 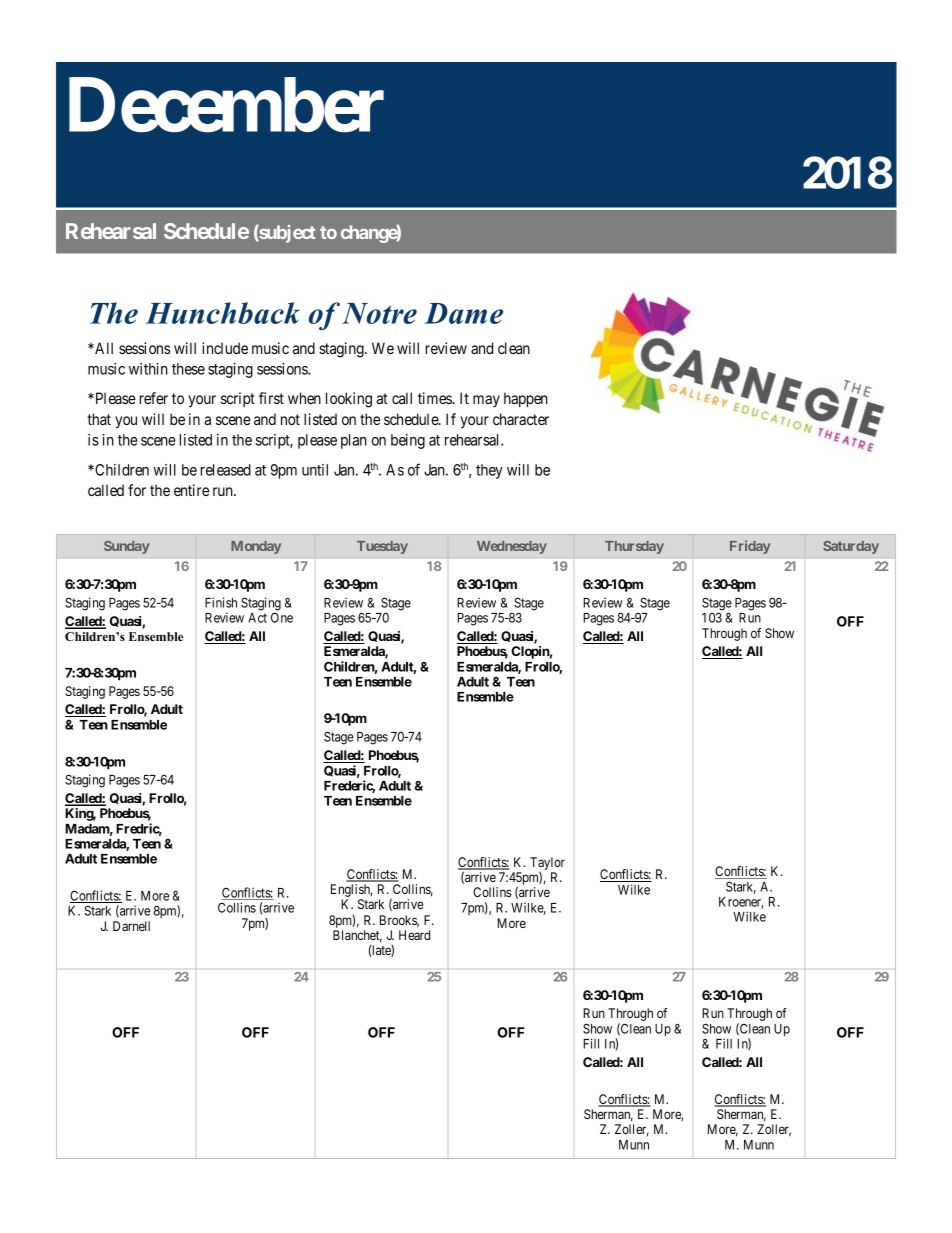 I want to click on Taylor, so click(x=547, y=863).
